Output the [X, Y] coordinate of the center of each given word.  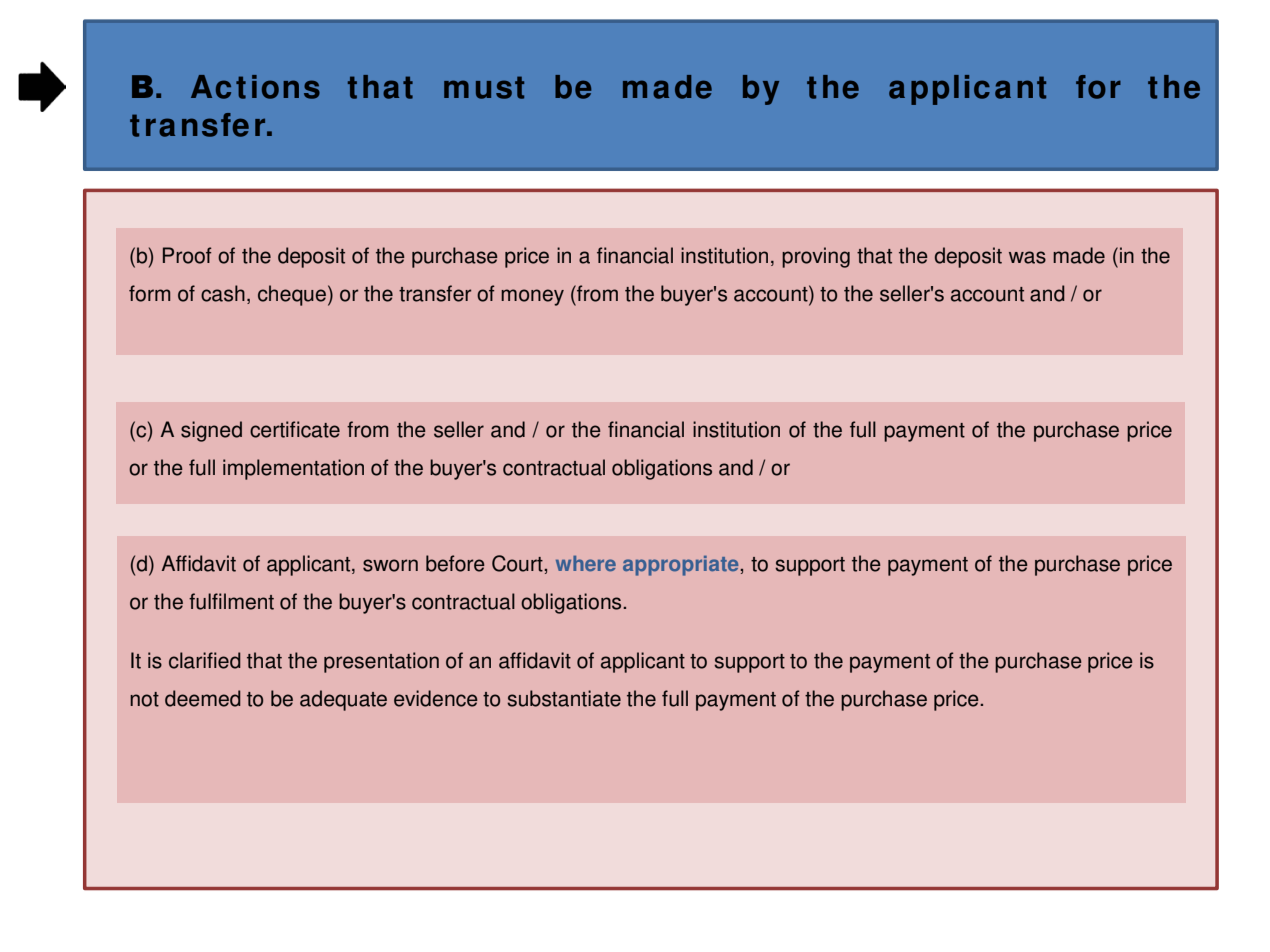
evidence [436, 698]
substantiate [564, 698]
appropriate [682, 566]
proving [816, 257]
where [586, 563]
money [532, 297]
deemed [203, 698]
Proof [187, 255]
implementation [293, 469]
